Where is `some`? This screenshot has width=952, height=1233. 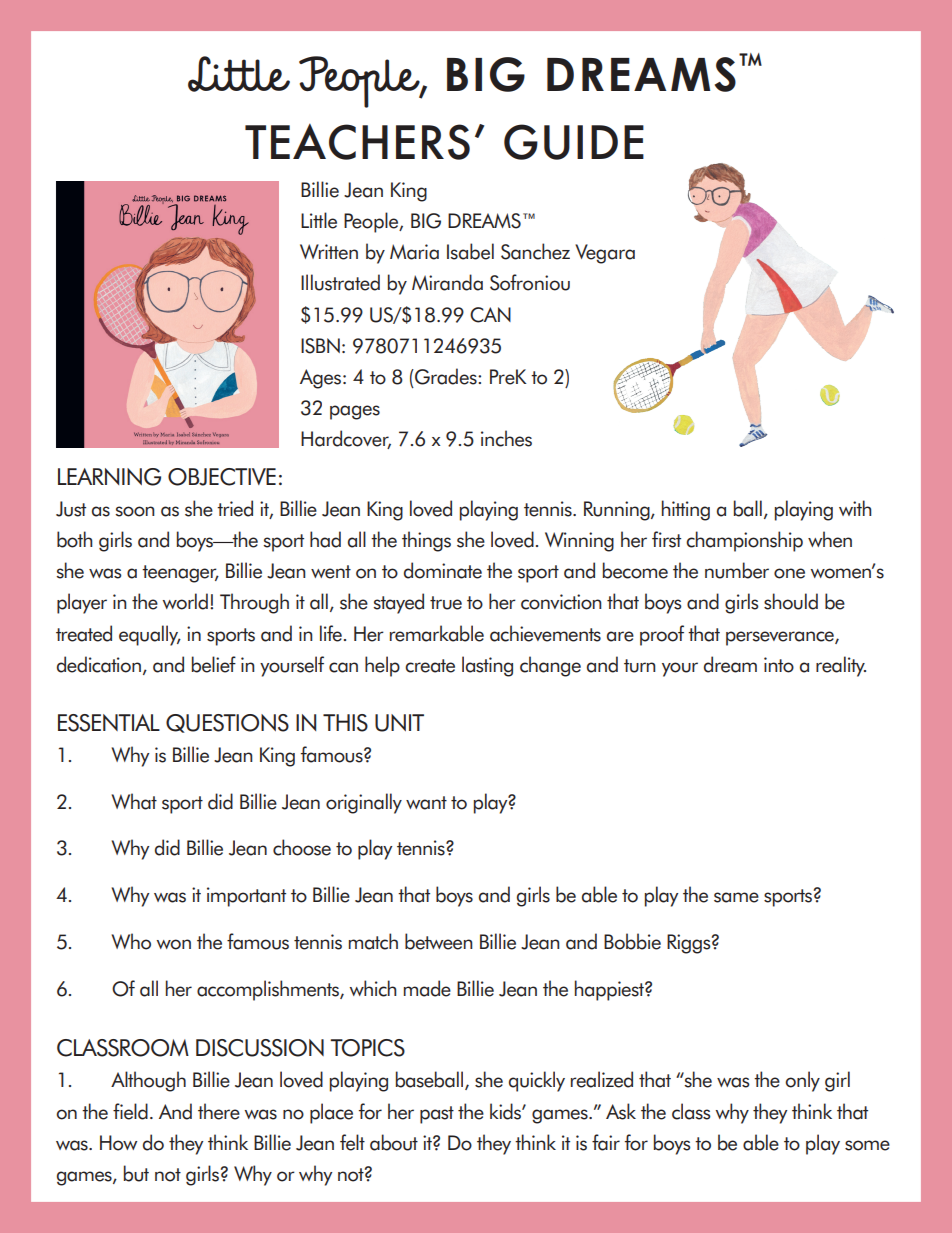 some is located at coordinates (867, 1145).
